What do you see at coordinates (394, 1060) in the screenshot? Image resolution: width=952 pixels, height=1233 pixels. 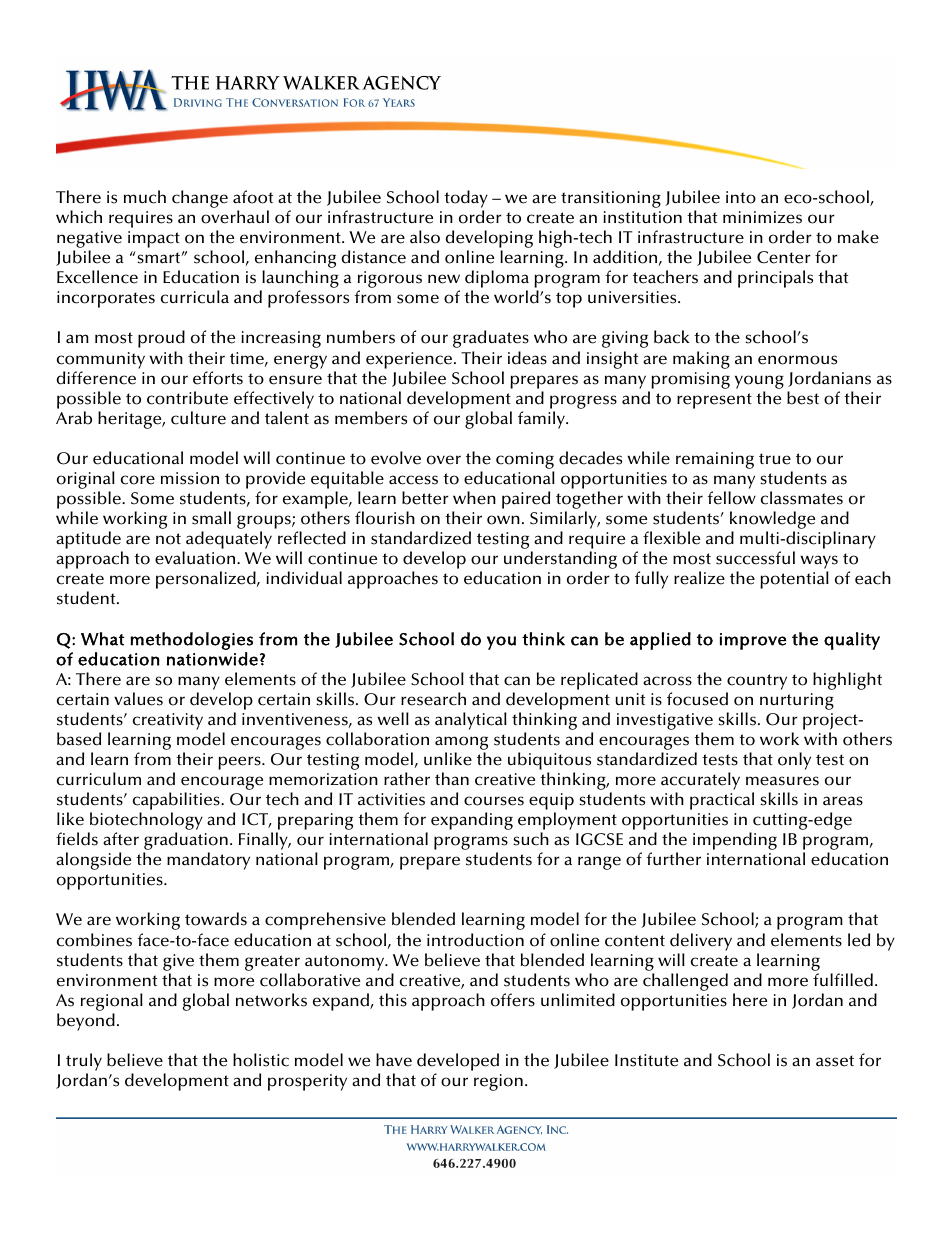 I see `have` at bounding box center [394, 1060].
